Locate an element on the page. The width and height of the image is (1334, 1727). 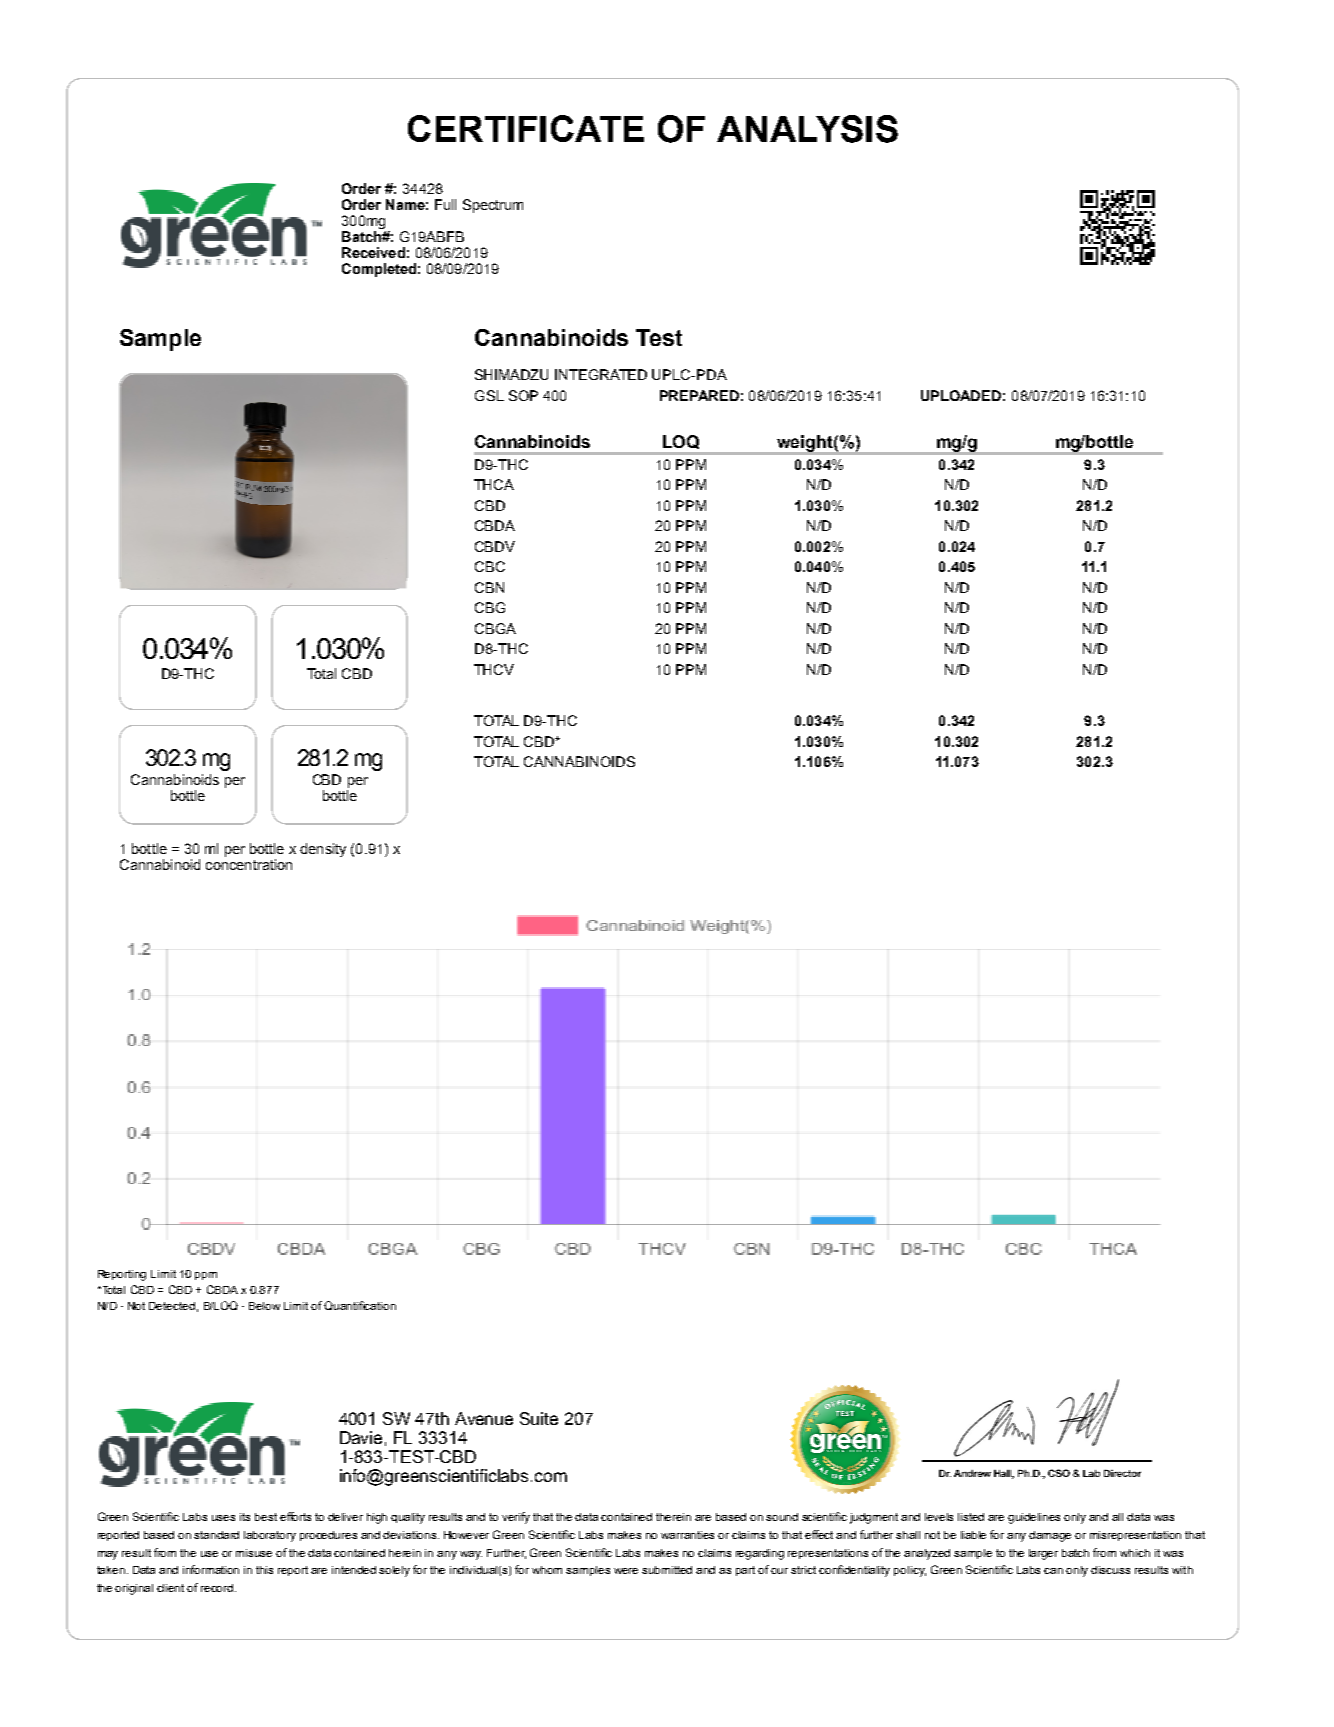
damage is located at coordinates (1050, 1536).
